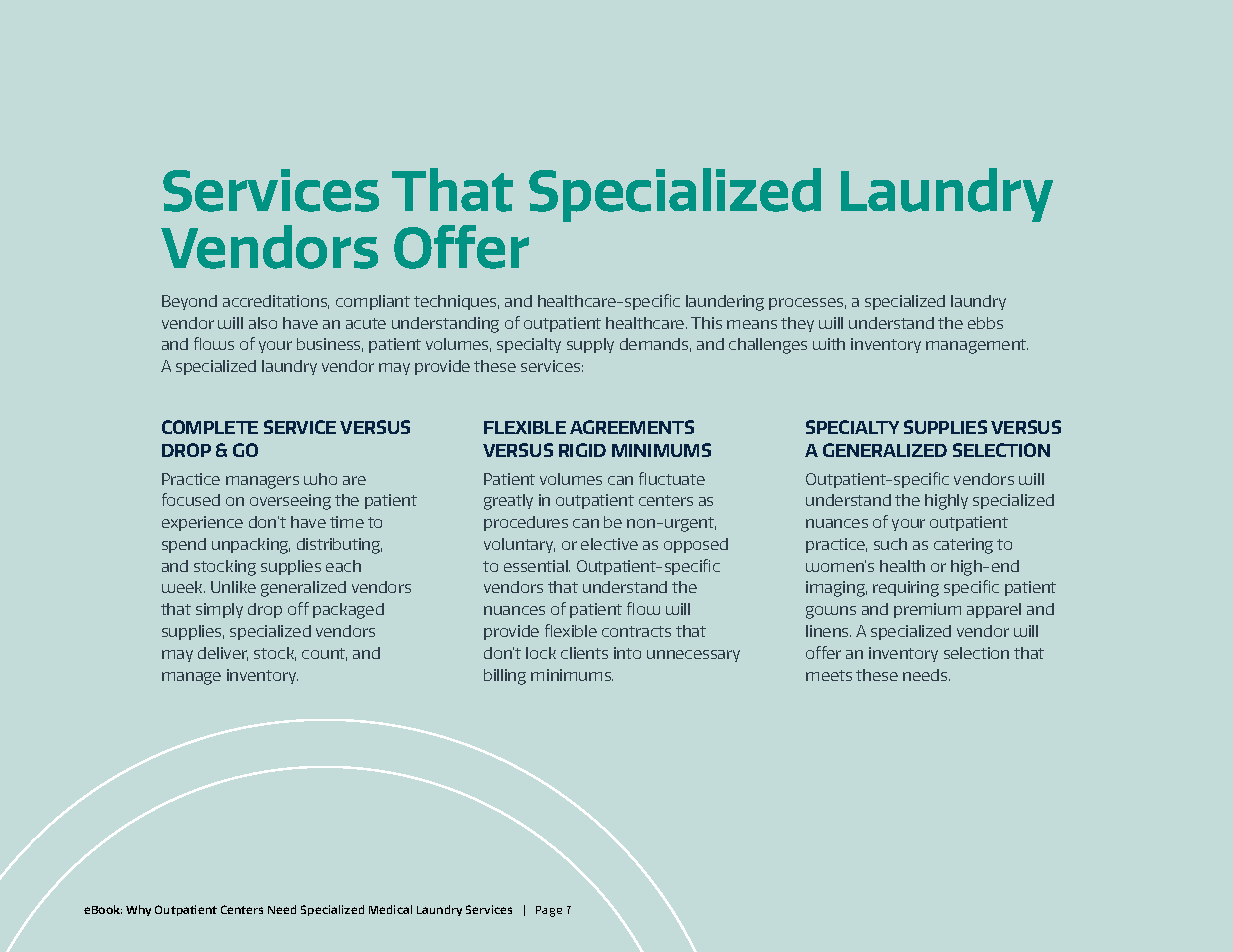 This screenshot has width=1233, height=952. What do you see at coordinates (223, 654) in the screenshot?
I see `deliver` at bounding box center [223, 654].
